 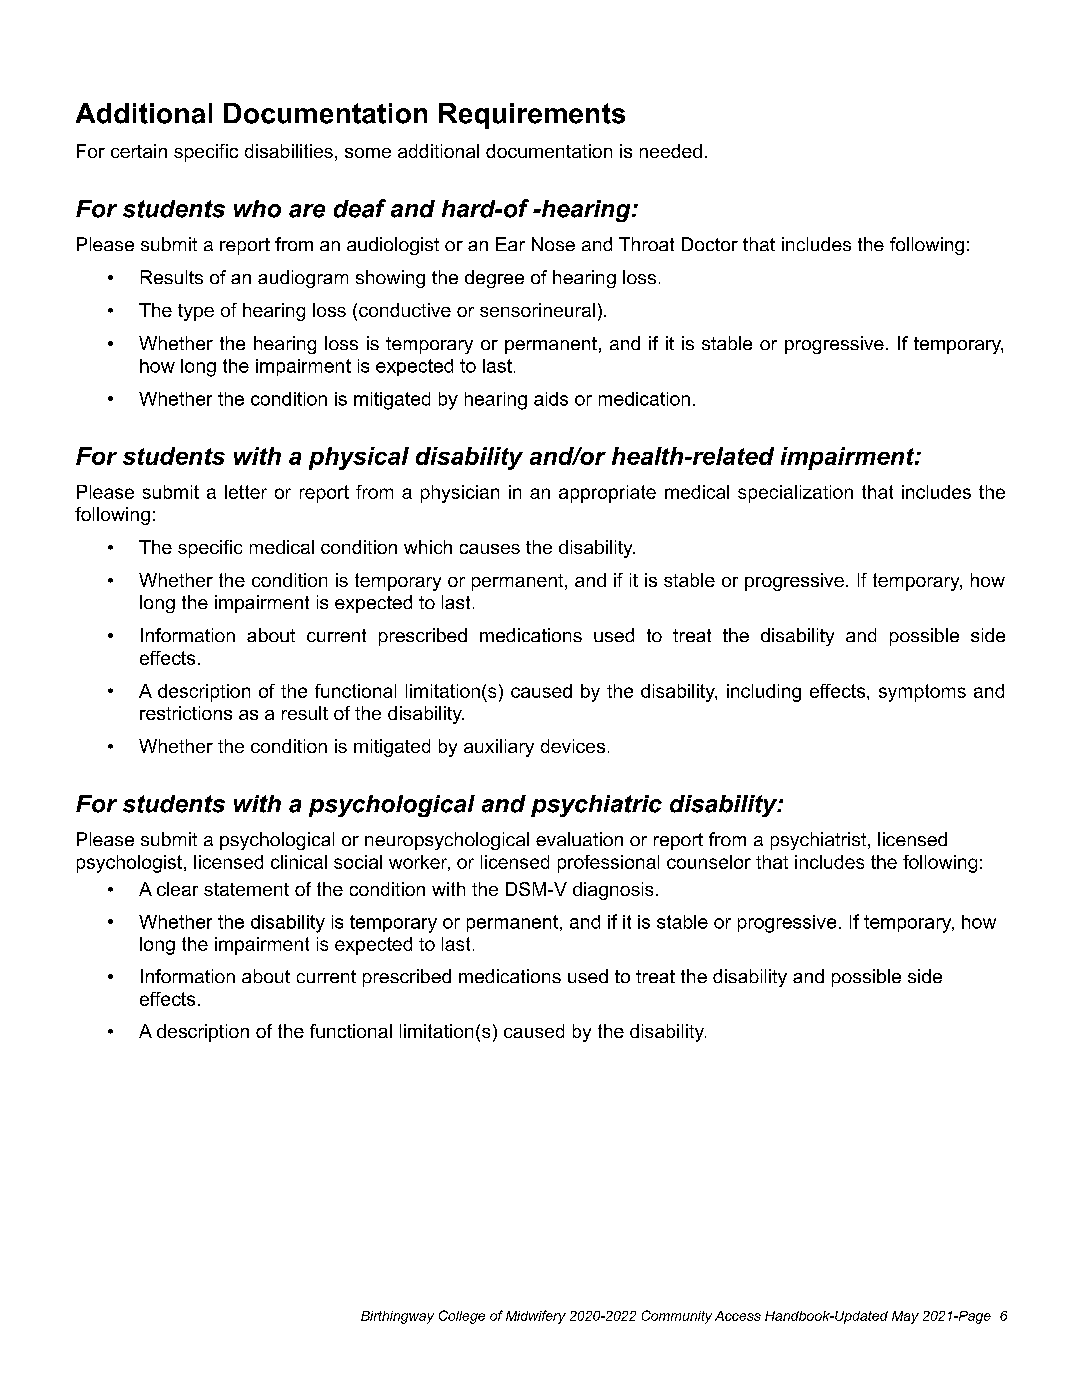 I want to click on May, so click(x=905, y=1317).
